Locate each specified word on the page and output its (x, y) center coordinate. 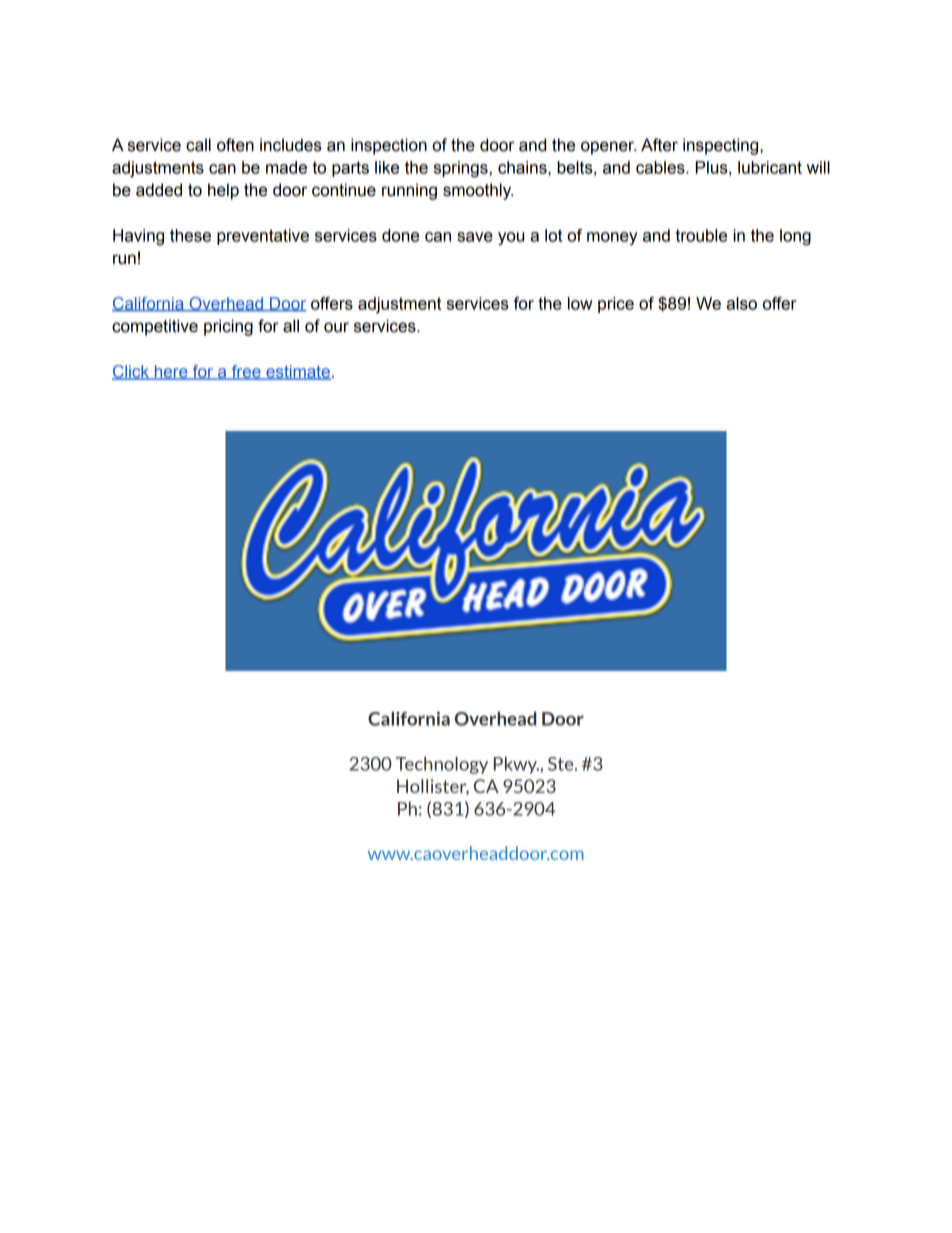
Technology (441, 765)
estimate (297, 372)
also (741, 303)
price (616, 305)
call (198, 145)
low (580, 303)
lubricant (770, 167)
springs (461, 169)
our (336, 327)
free (246, 372)
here (171, 372)
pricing (228, 327)
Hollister (433, 787)
